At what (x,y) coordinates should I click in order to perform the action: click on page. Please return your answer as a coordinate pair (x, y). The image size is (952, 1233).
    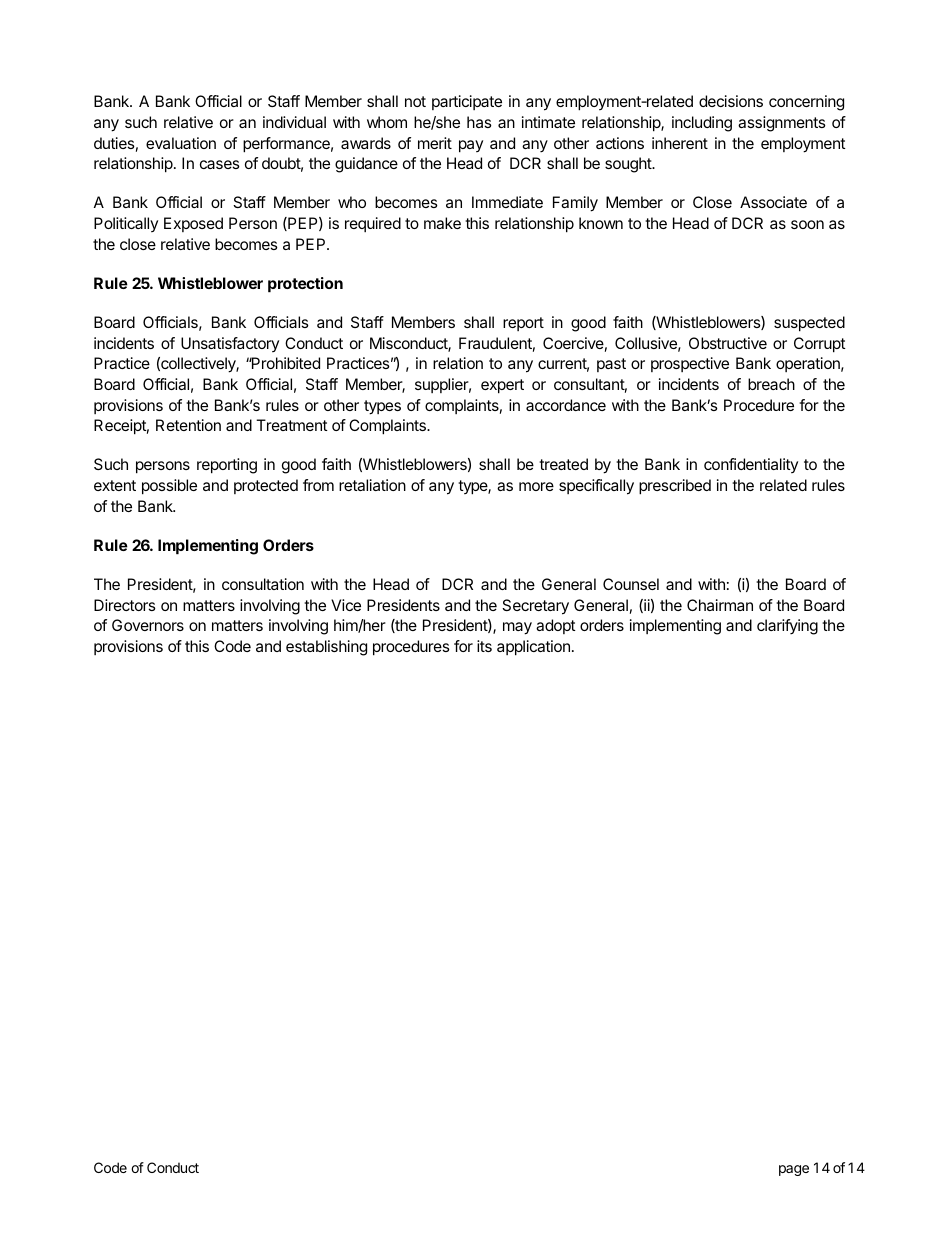
    Looking at the image, I should click on (794, 1170).
